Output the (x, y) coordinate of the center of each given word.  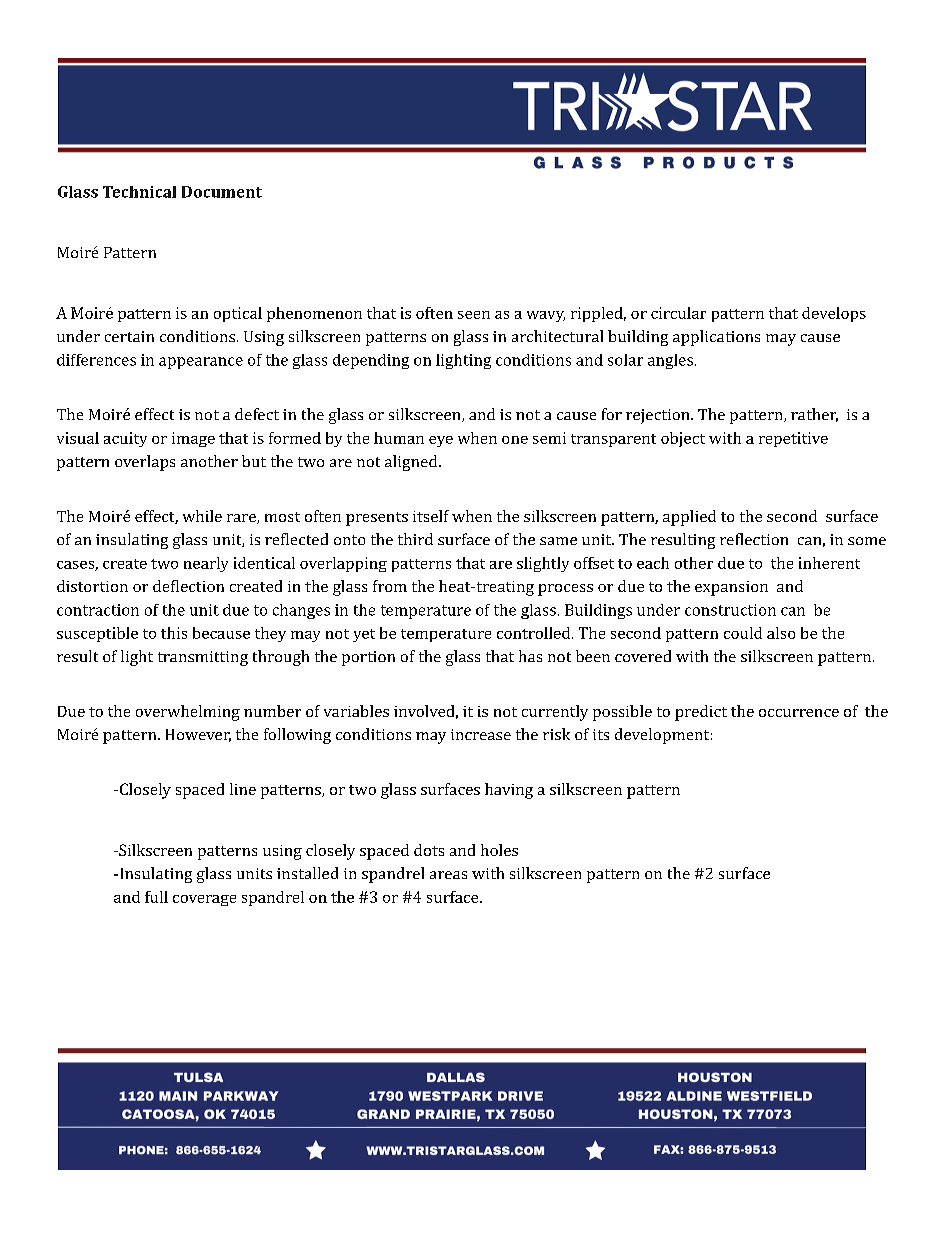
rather (814, 415)
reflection (754, 539)
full (156, 897)
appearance (201, 363)
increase (481, 734)
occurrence (799, 713)
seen (474, 315)
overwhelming (188, 713)
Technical (139, 192)
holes (499, 850)
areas (448, 875)
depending (371, 361)
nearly (206, 564)
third (415, 539)
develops (834, 314)
